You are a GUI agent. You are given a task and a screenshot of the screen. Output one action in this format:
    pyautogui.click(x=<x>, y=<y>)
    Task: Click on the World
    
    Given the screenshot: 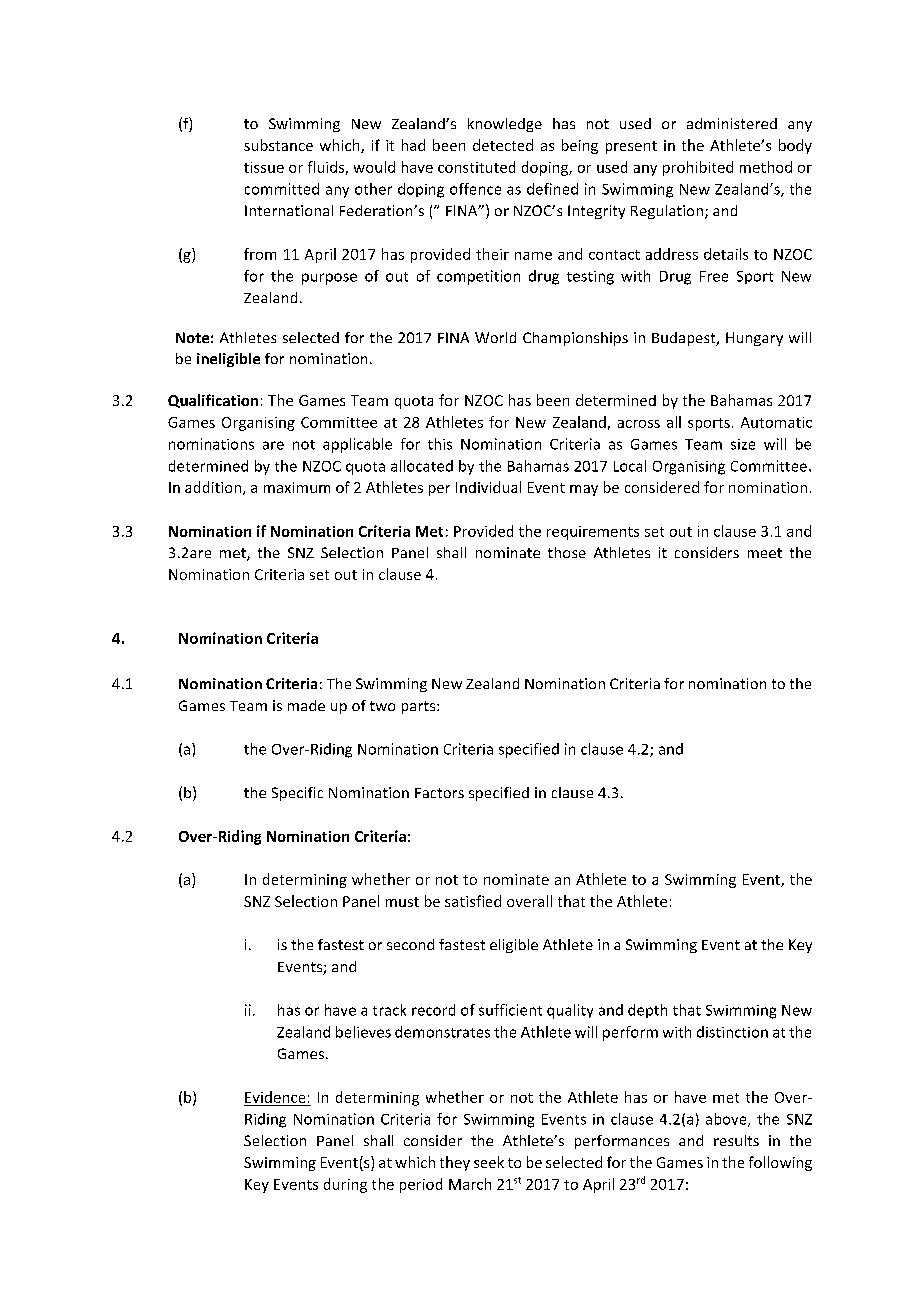 What is the action you would take?
    pyautogui.click(x=495, y=337)
